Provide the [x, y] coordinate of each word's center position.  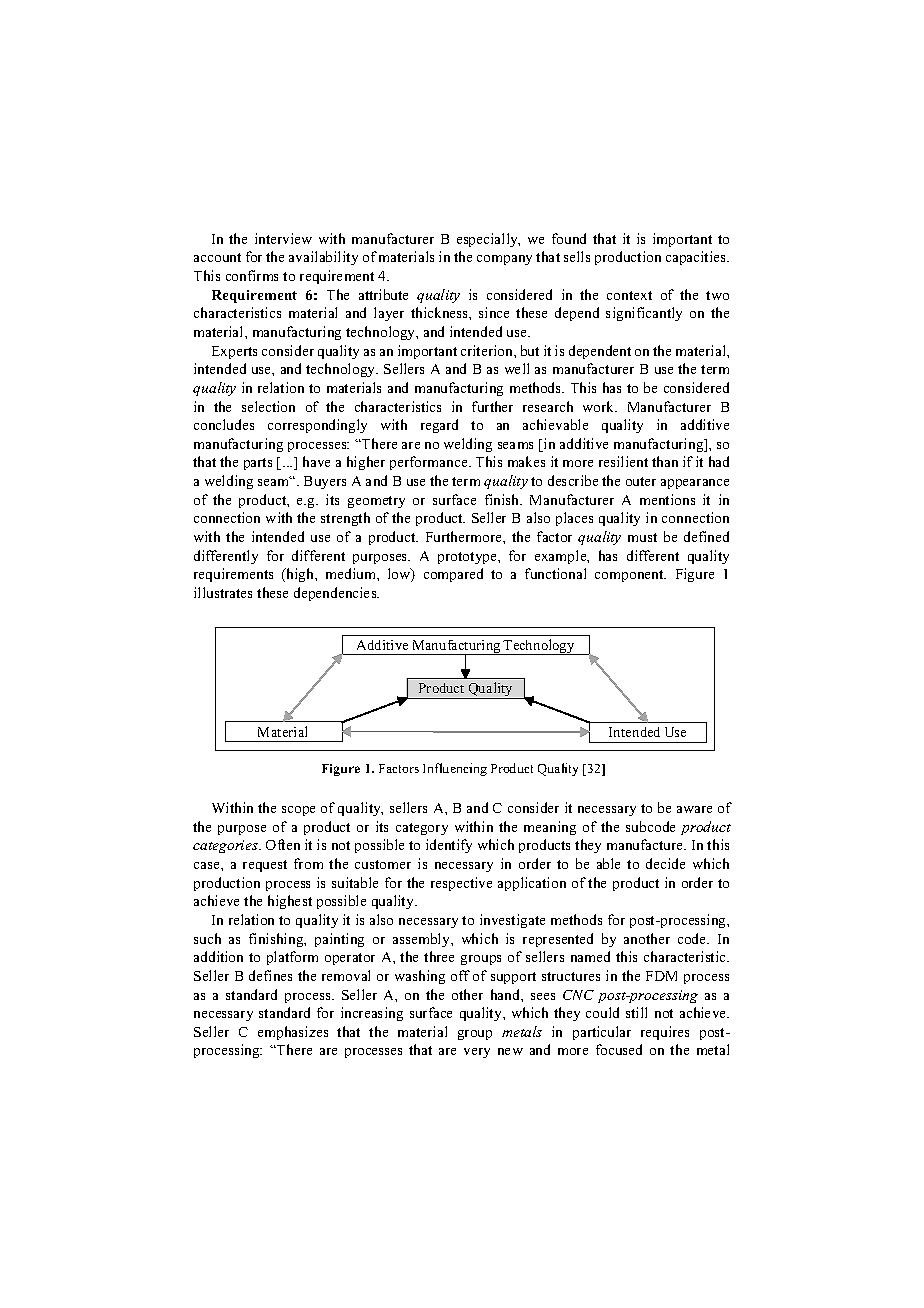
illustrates [223, 592]
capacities [697, 258]
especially [488, 240]
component [630, 576]
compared [453, 575]
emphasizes [293, 1033]
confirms [252, 275]
